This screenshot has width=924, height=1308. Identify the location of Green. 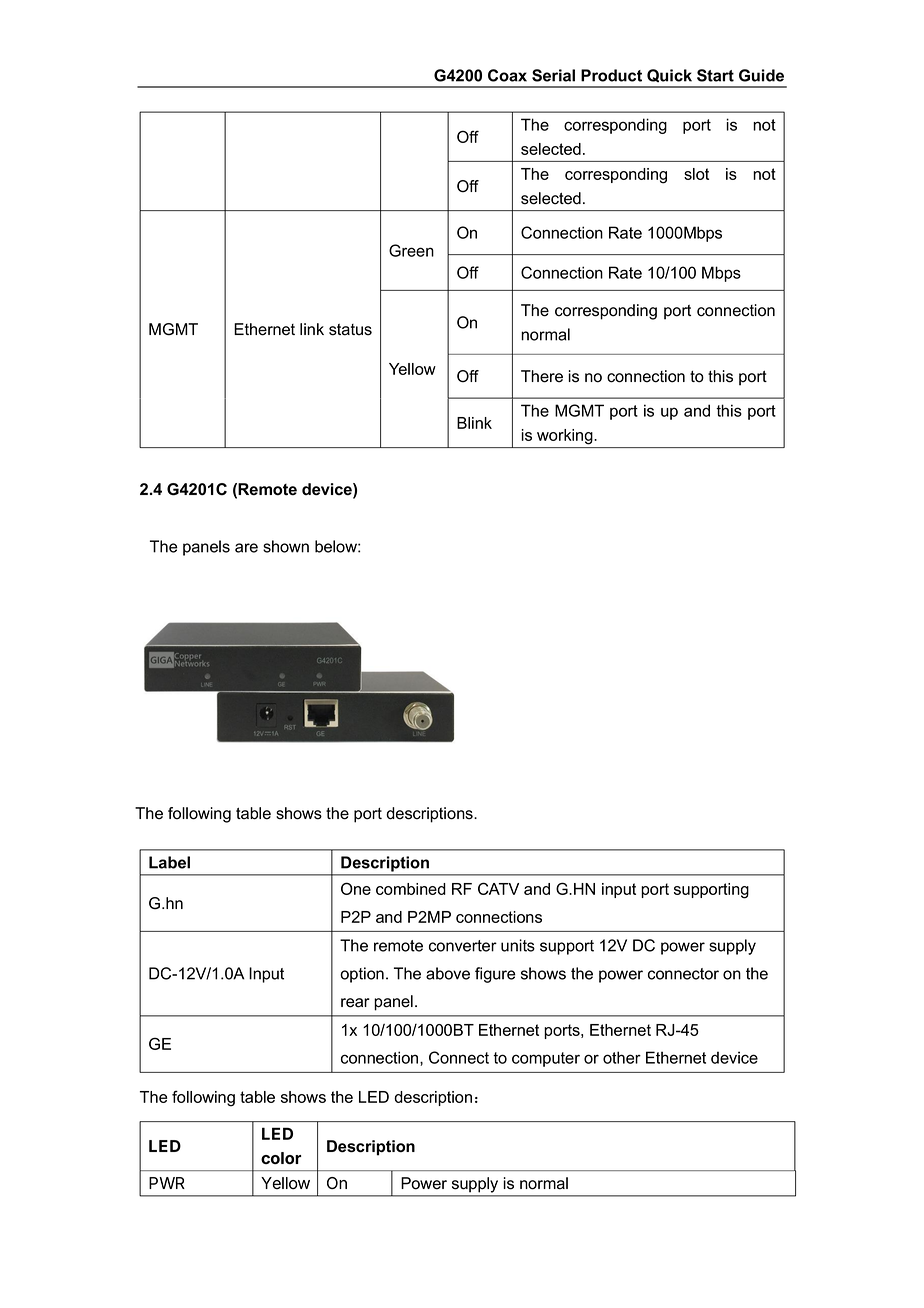
(411, 250).
